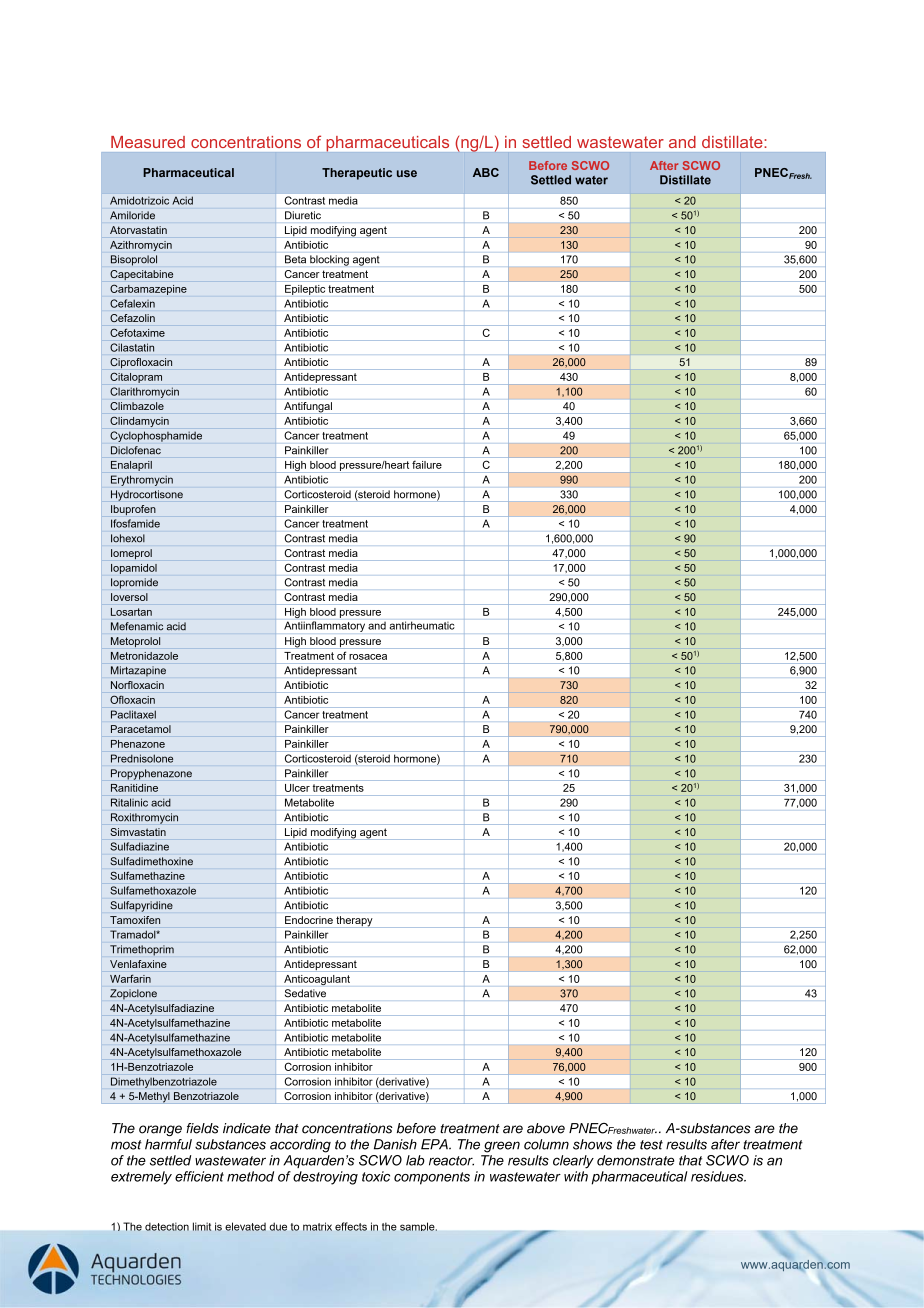  What do you see at coordinates (407, 173) in the image?
I see `use` at bounding box center [407, 173].
